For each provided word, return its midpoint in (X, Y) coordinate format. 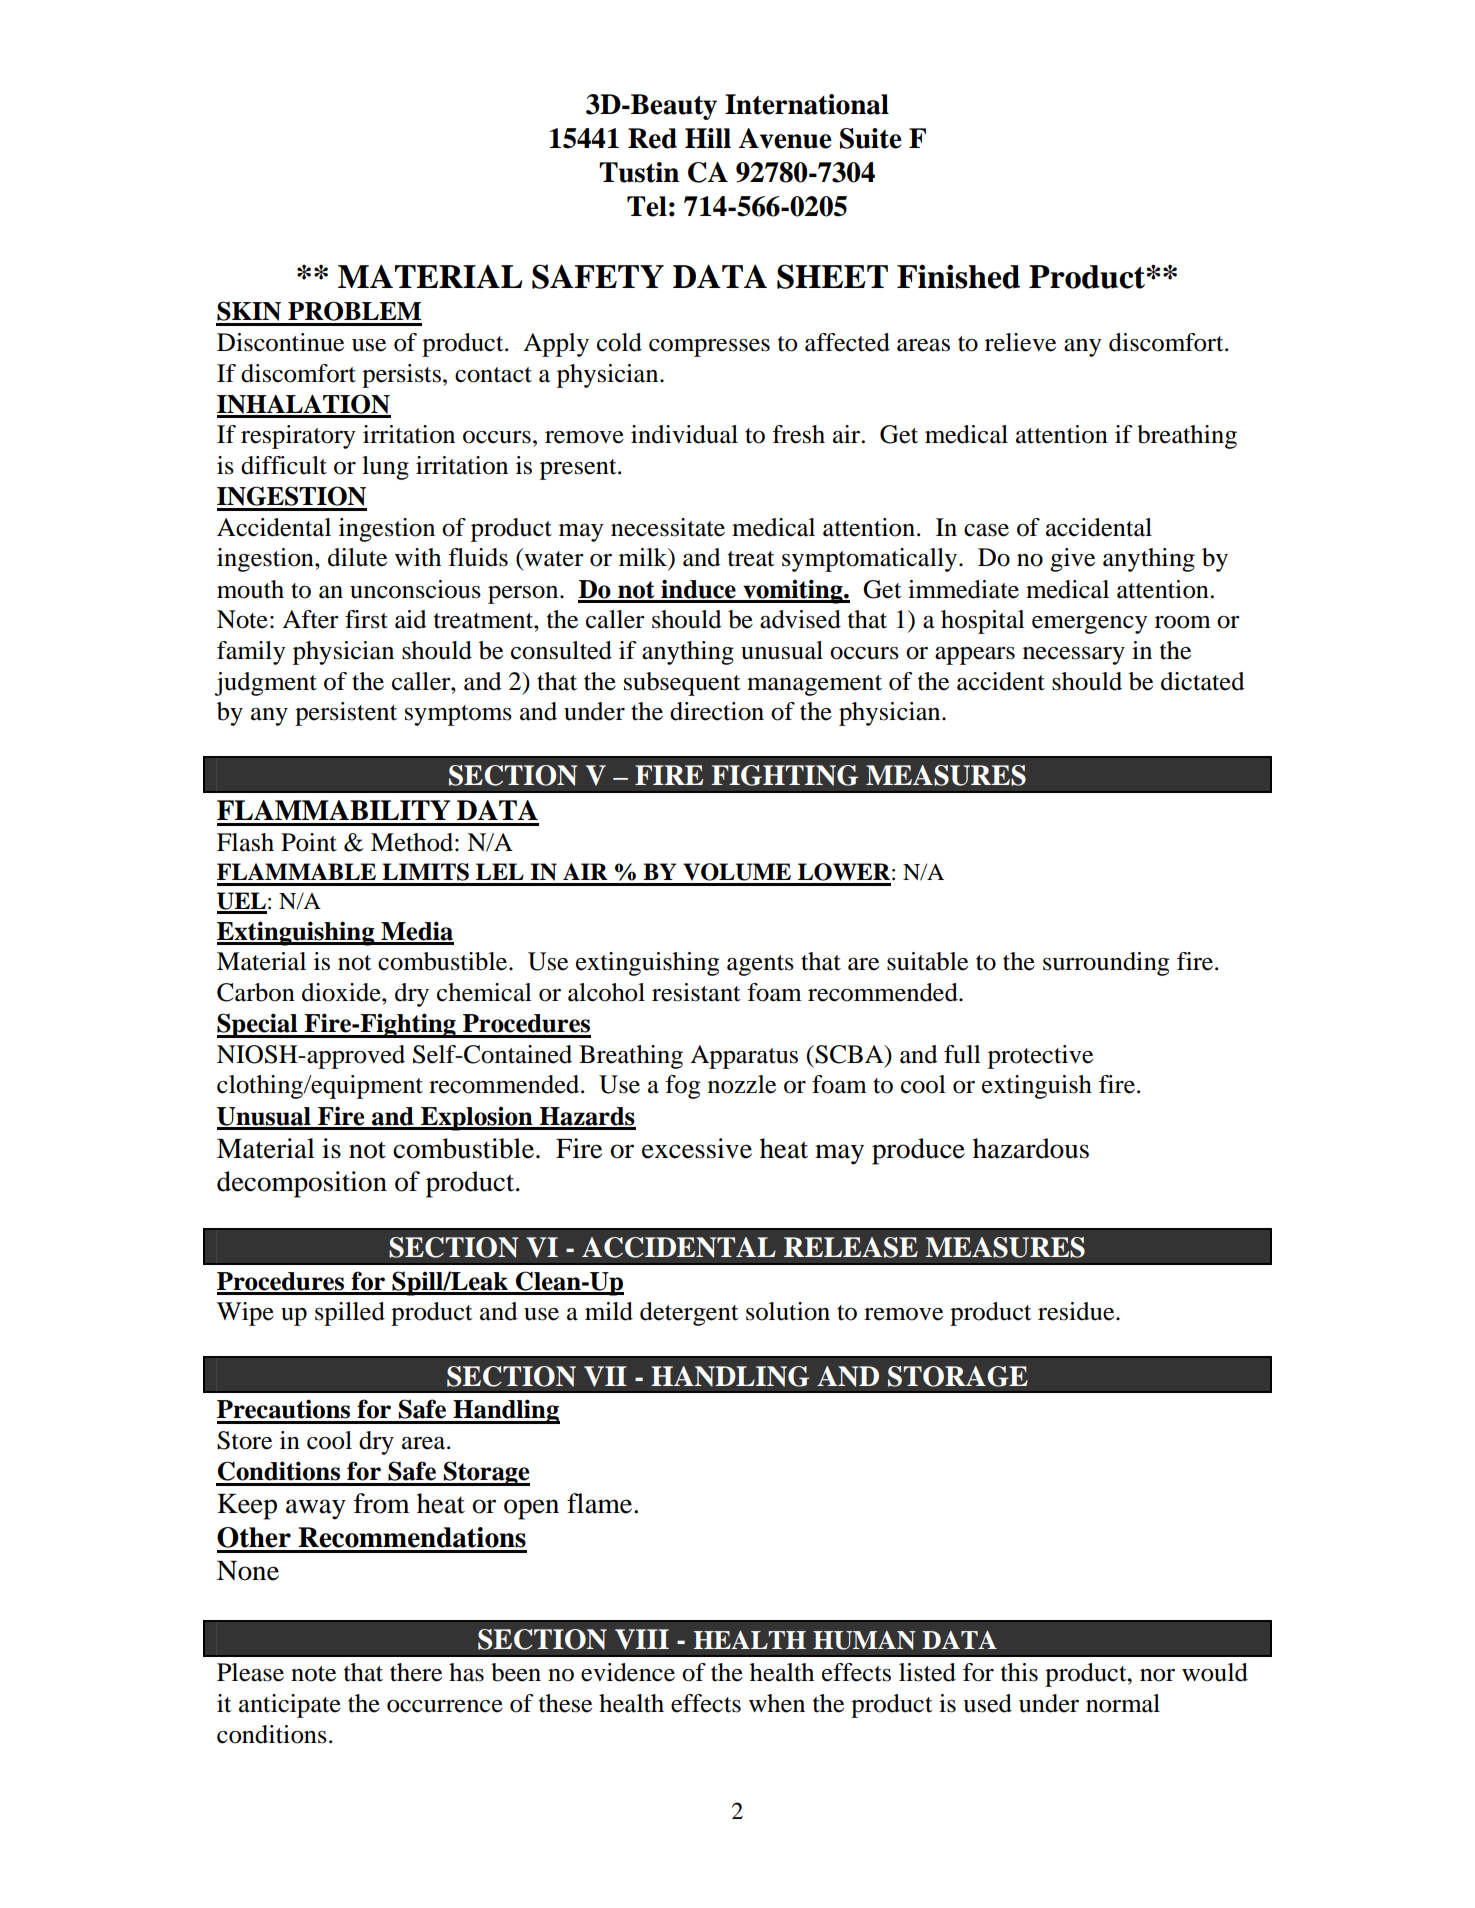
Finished (958, 276)
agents (760, 965)
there (416, 1672)
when (777, 1703)
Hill (708, 138)
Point (309, 842)
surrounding (1106, 964)
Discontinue (280, 342)
